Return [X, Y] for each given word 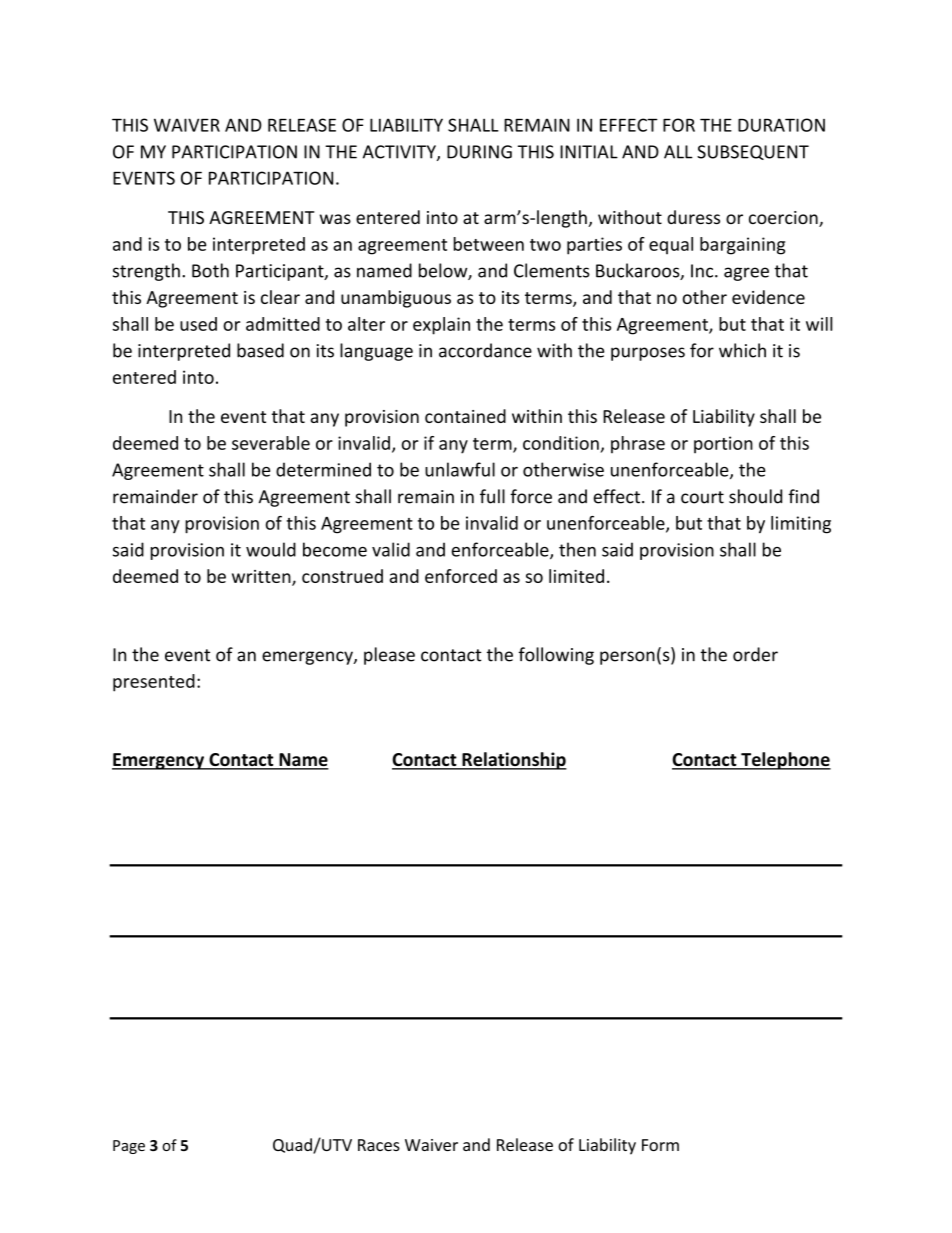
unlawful [460, 469]
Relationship [513, 761]
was [335, 219]
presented [154, 683]
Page [129, 1147]
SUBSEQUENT [753, 152]
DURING [479, 152]
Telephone [785, 761]
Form [660, 1145]
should [755, 496]
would [271, 549]
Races [379, 1145]
